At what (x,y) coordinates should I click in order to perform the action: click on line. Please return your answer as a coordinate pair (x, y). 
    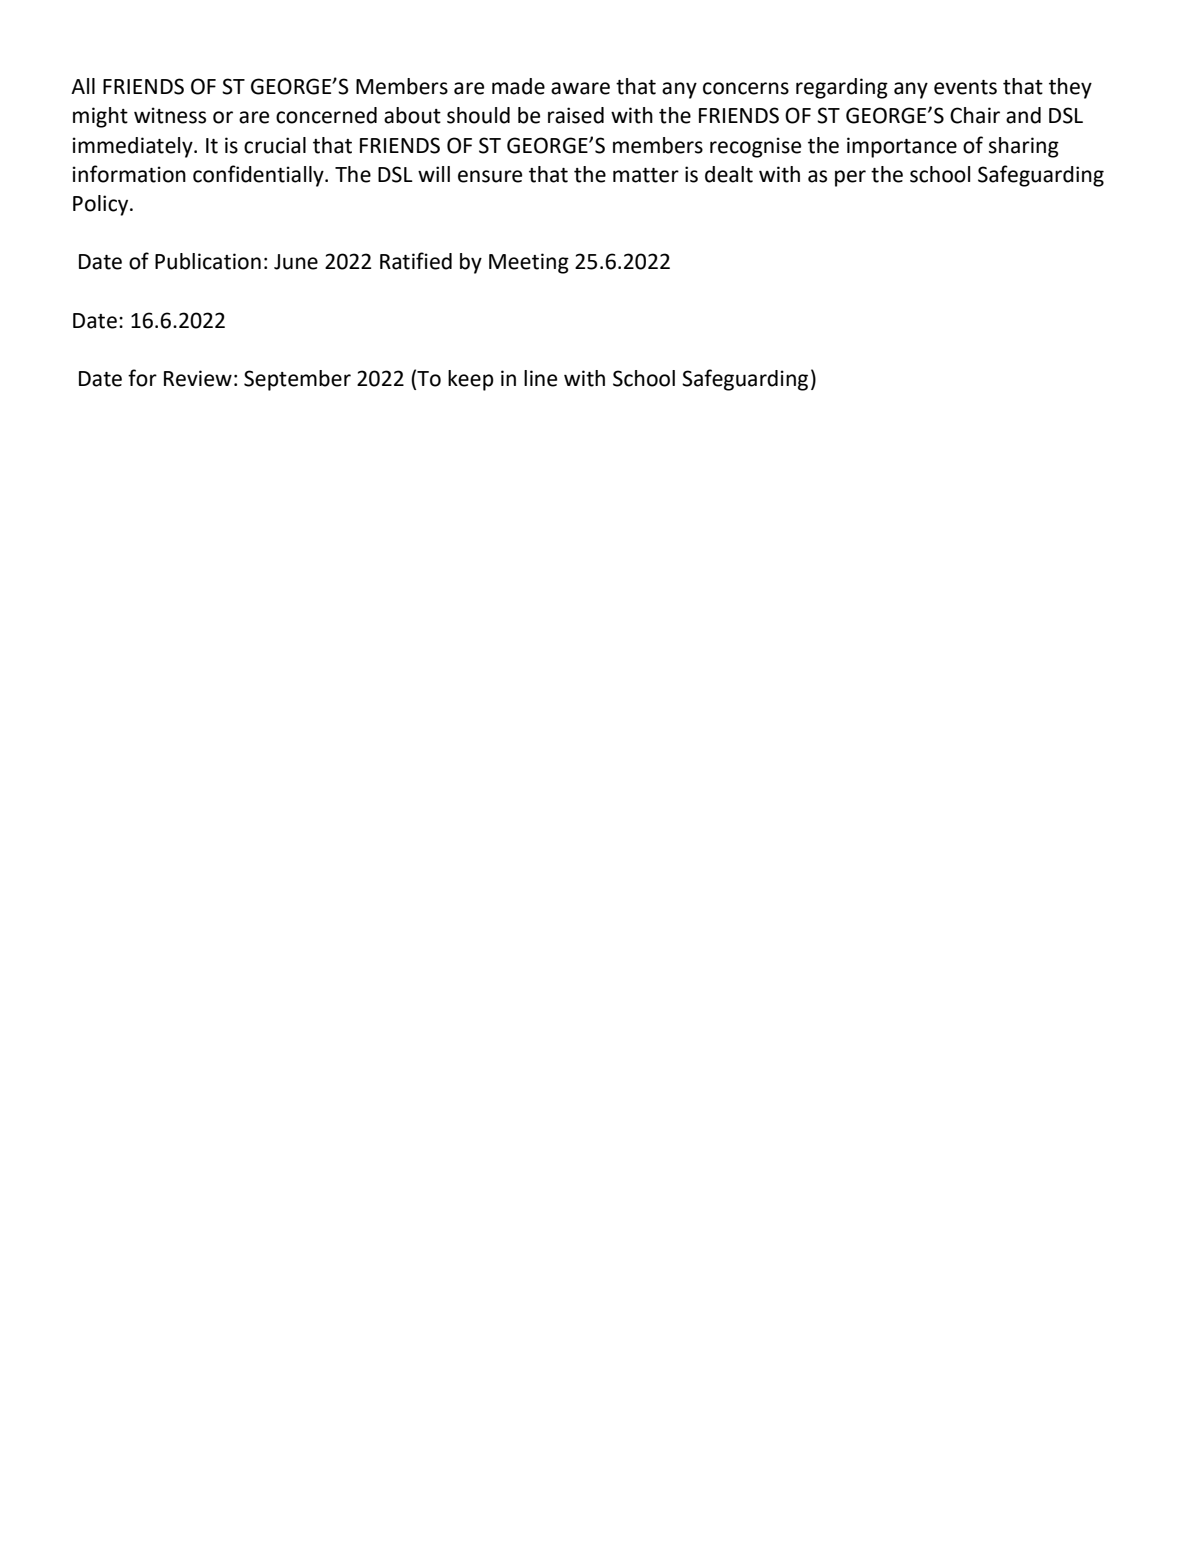
    Looking at the image, I should click on (540, 378).
